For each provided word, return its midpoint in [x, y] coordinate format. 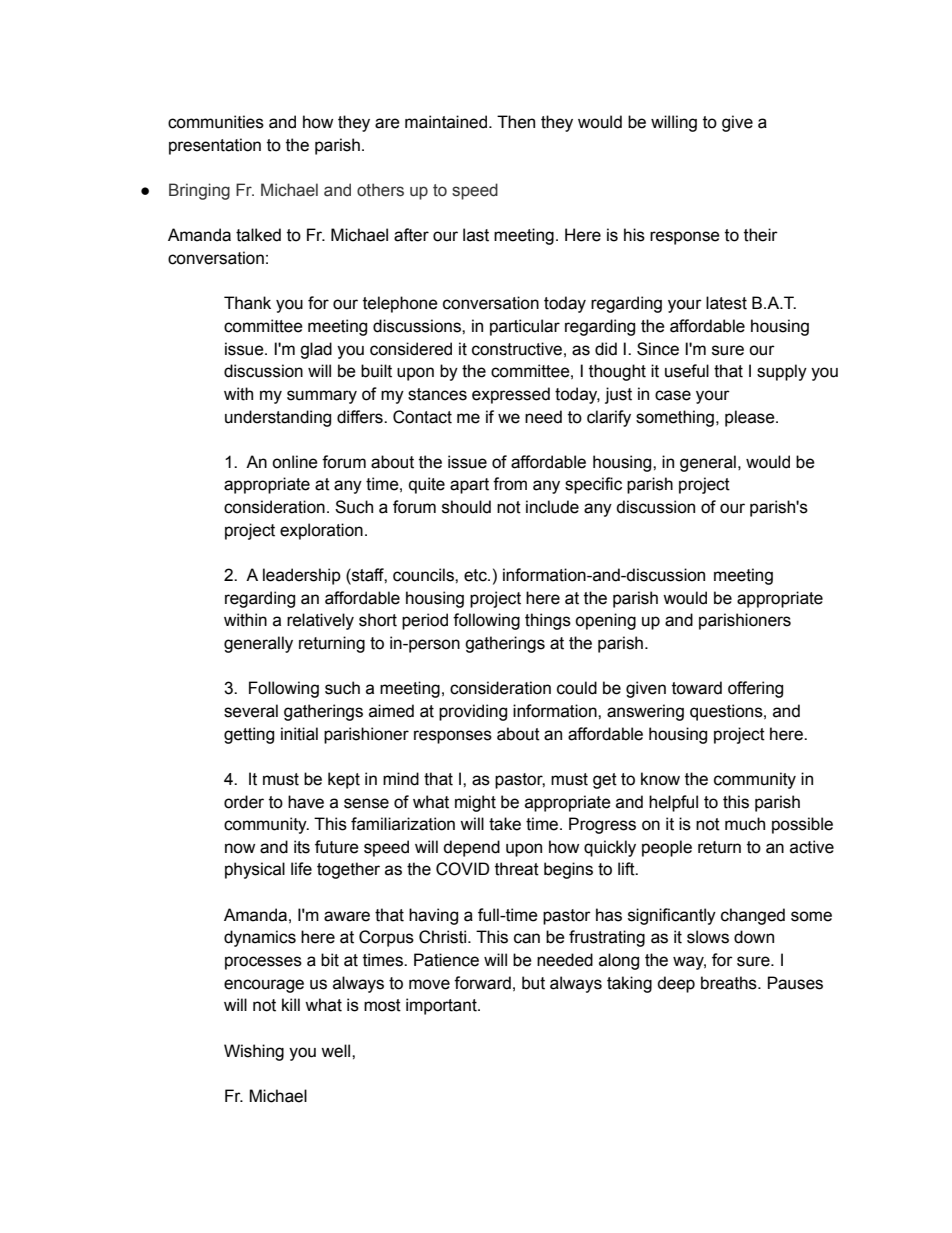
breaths [730, 983]
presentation [215, 146]
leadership [302, 576]
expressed [511, 395]
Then [516, 122]
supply [782, 372]
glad [316, 350]
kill [291, 1004]
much [745, 824]
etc [476, 575]
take [505, 824]
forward [482, 983]
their [761, 235]
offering [755, 689]
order [244, 802]
